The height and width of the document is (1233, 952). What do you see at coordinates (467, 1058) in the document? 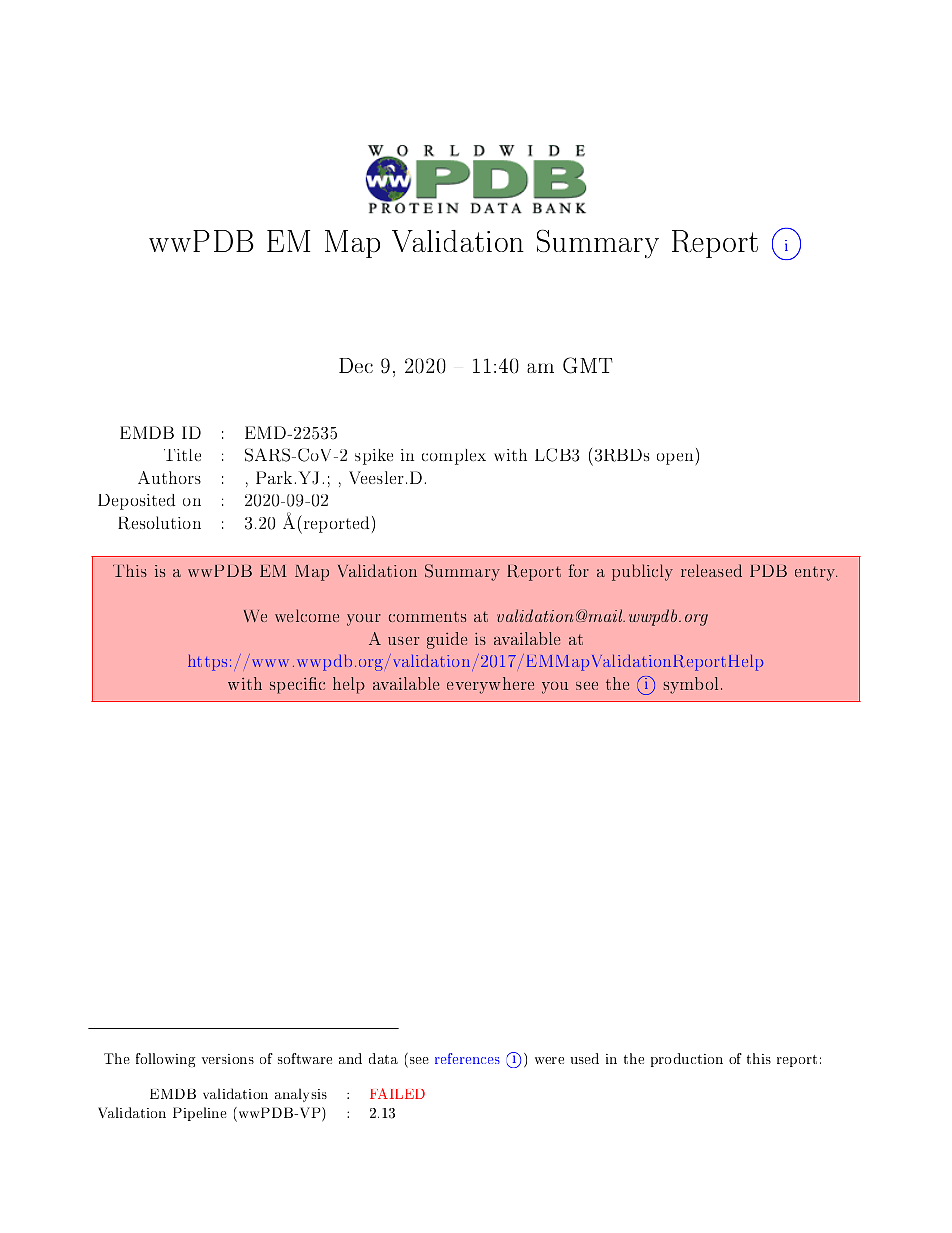
I see `references` at bounding box center [467, 1058].
